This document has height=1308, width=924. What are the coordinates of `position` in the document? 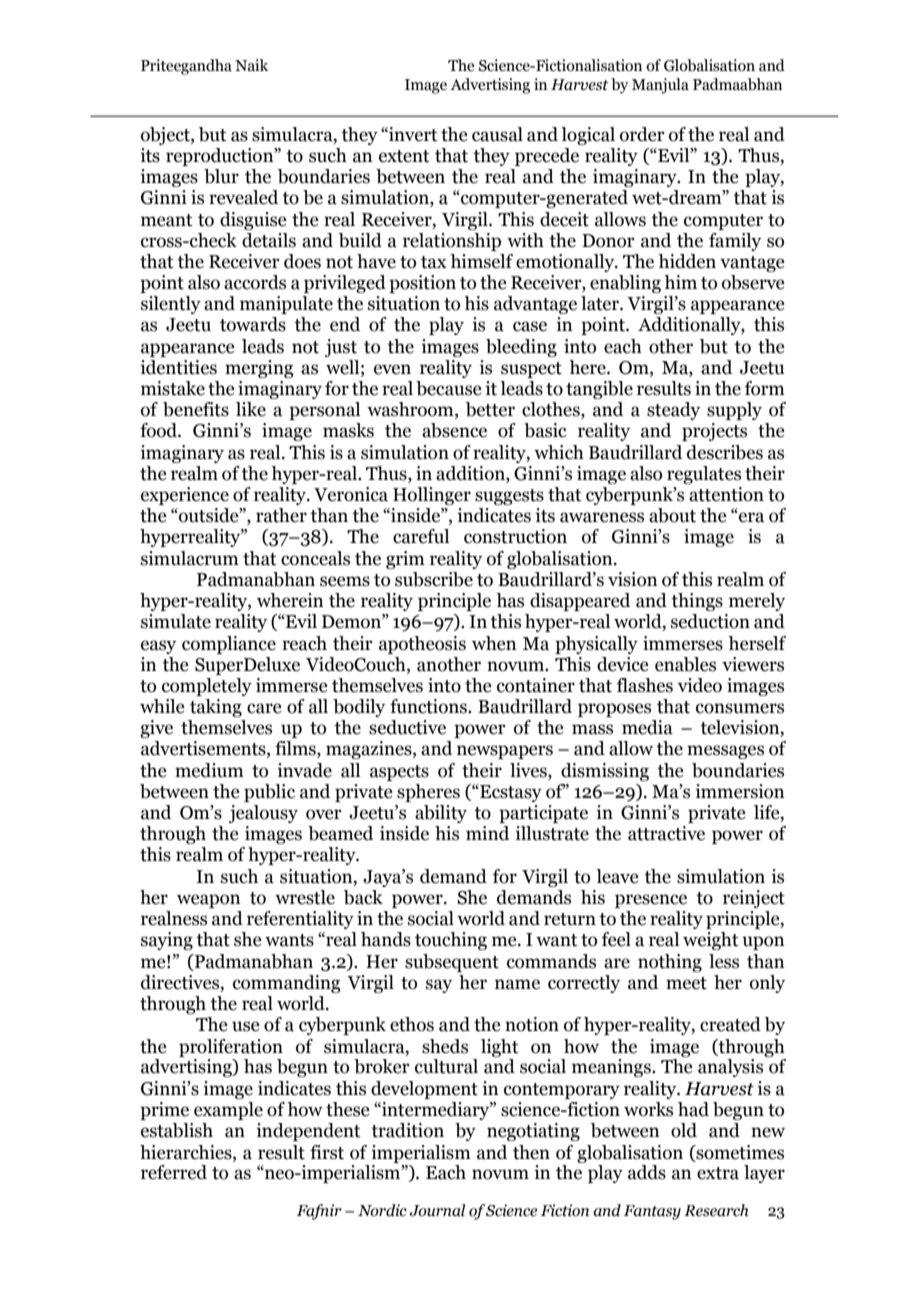 It's located at (422, 284).
